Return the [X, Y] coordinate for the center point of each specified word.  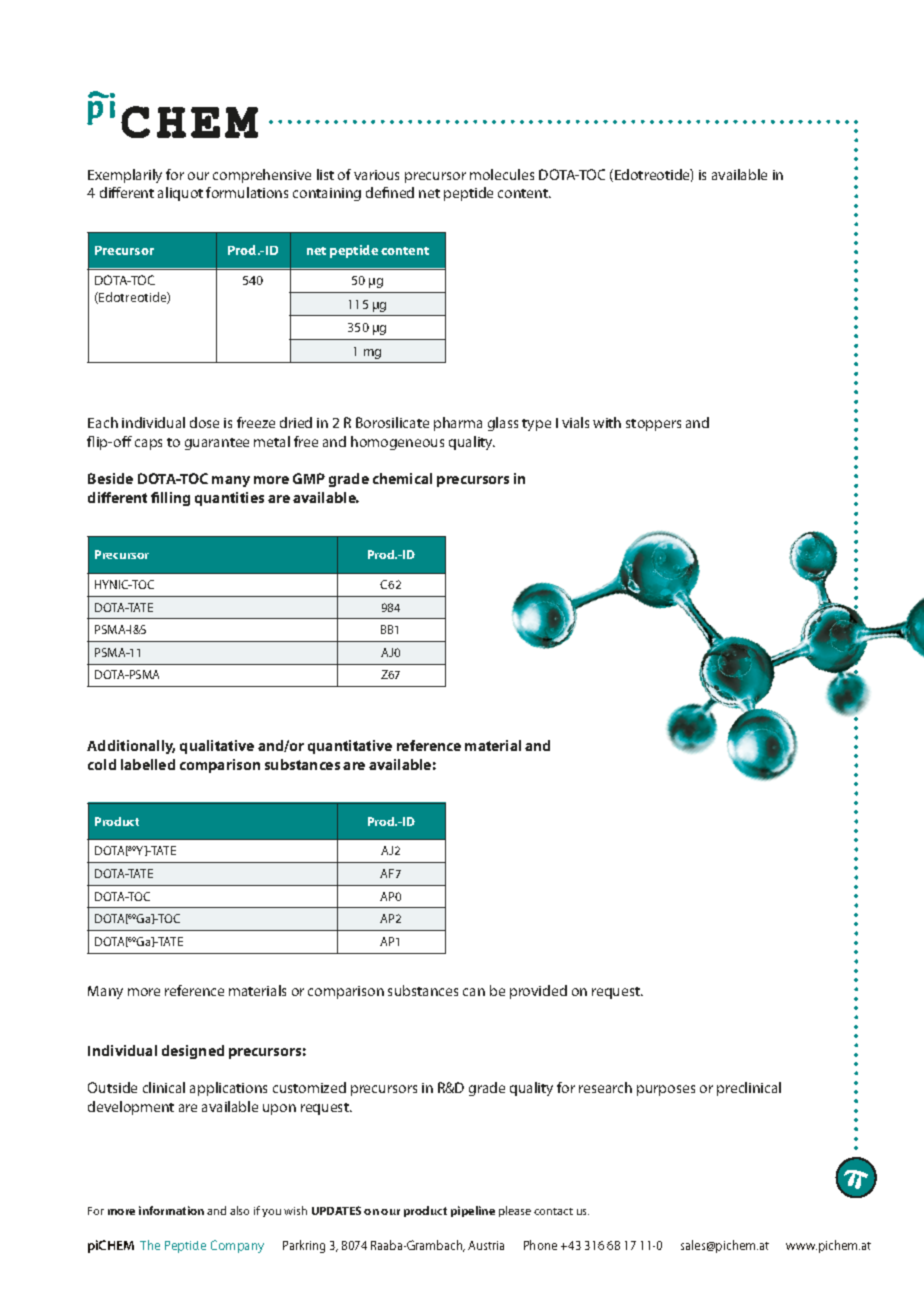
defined [390, 192]
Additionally [131, 747]
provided [538, 992]
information [171, 1210]
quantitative [350, 747]
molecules [502, 174]
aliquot [180, 194]
